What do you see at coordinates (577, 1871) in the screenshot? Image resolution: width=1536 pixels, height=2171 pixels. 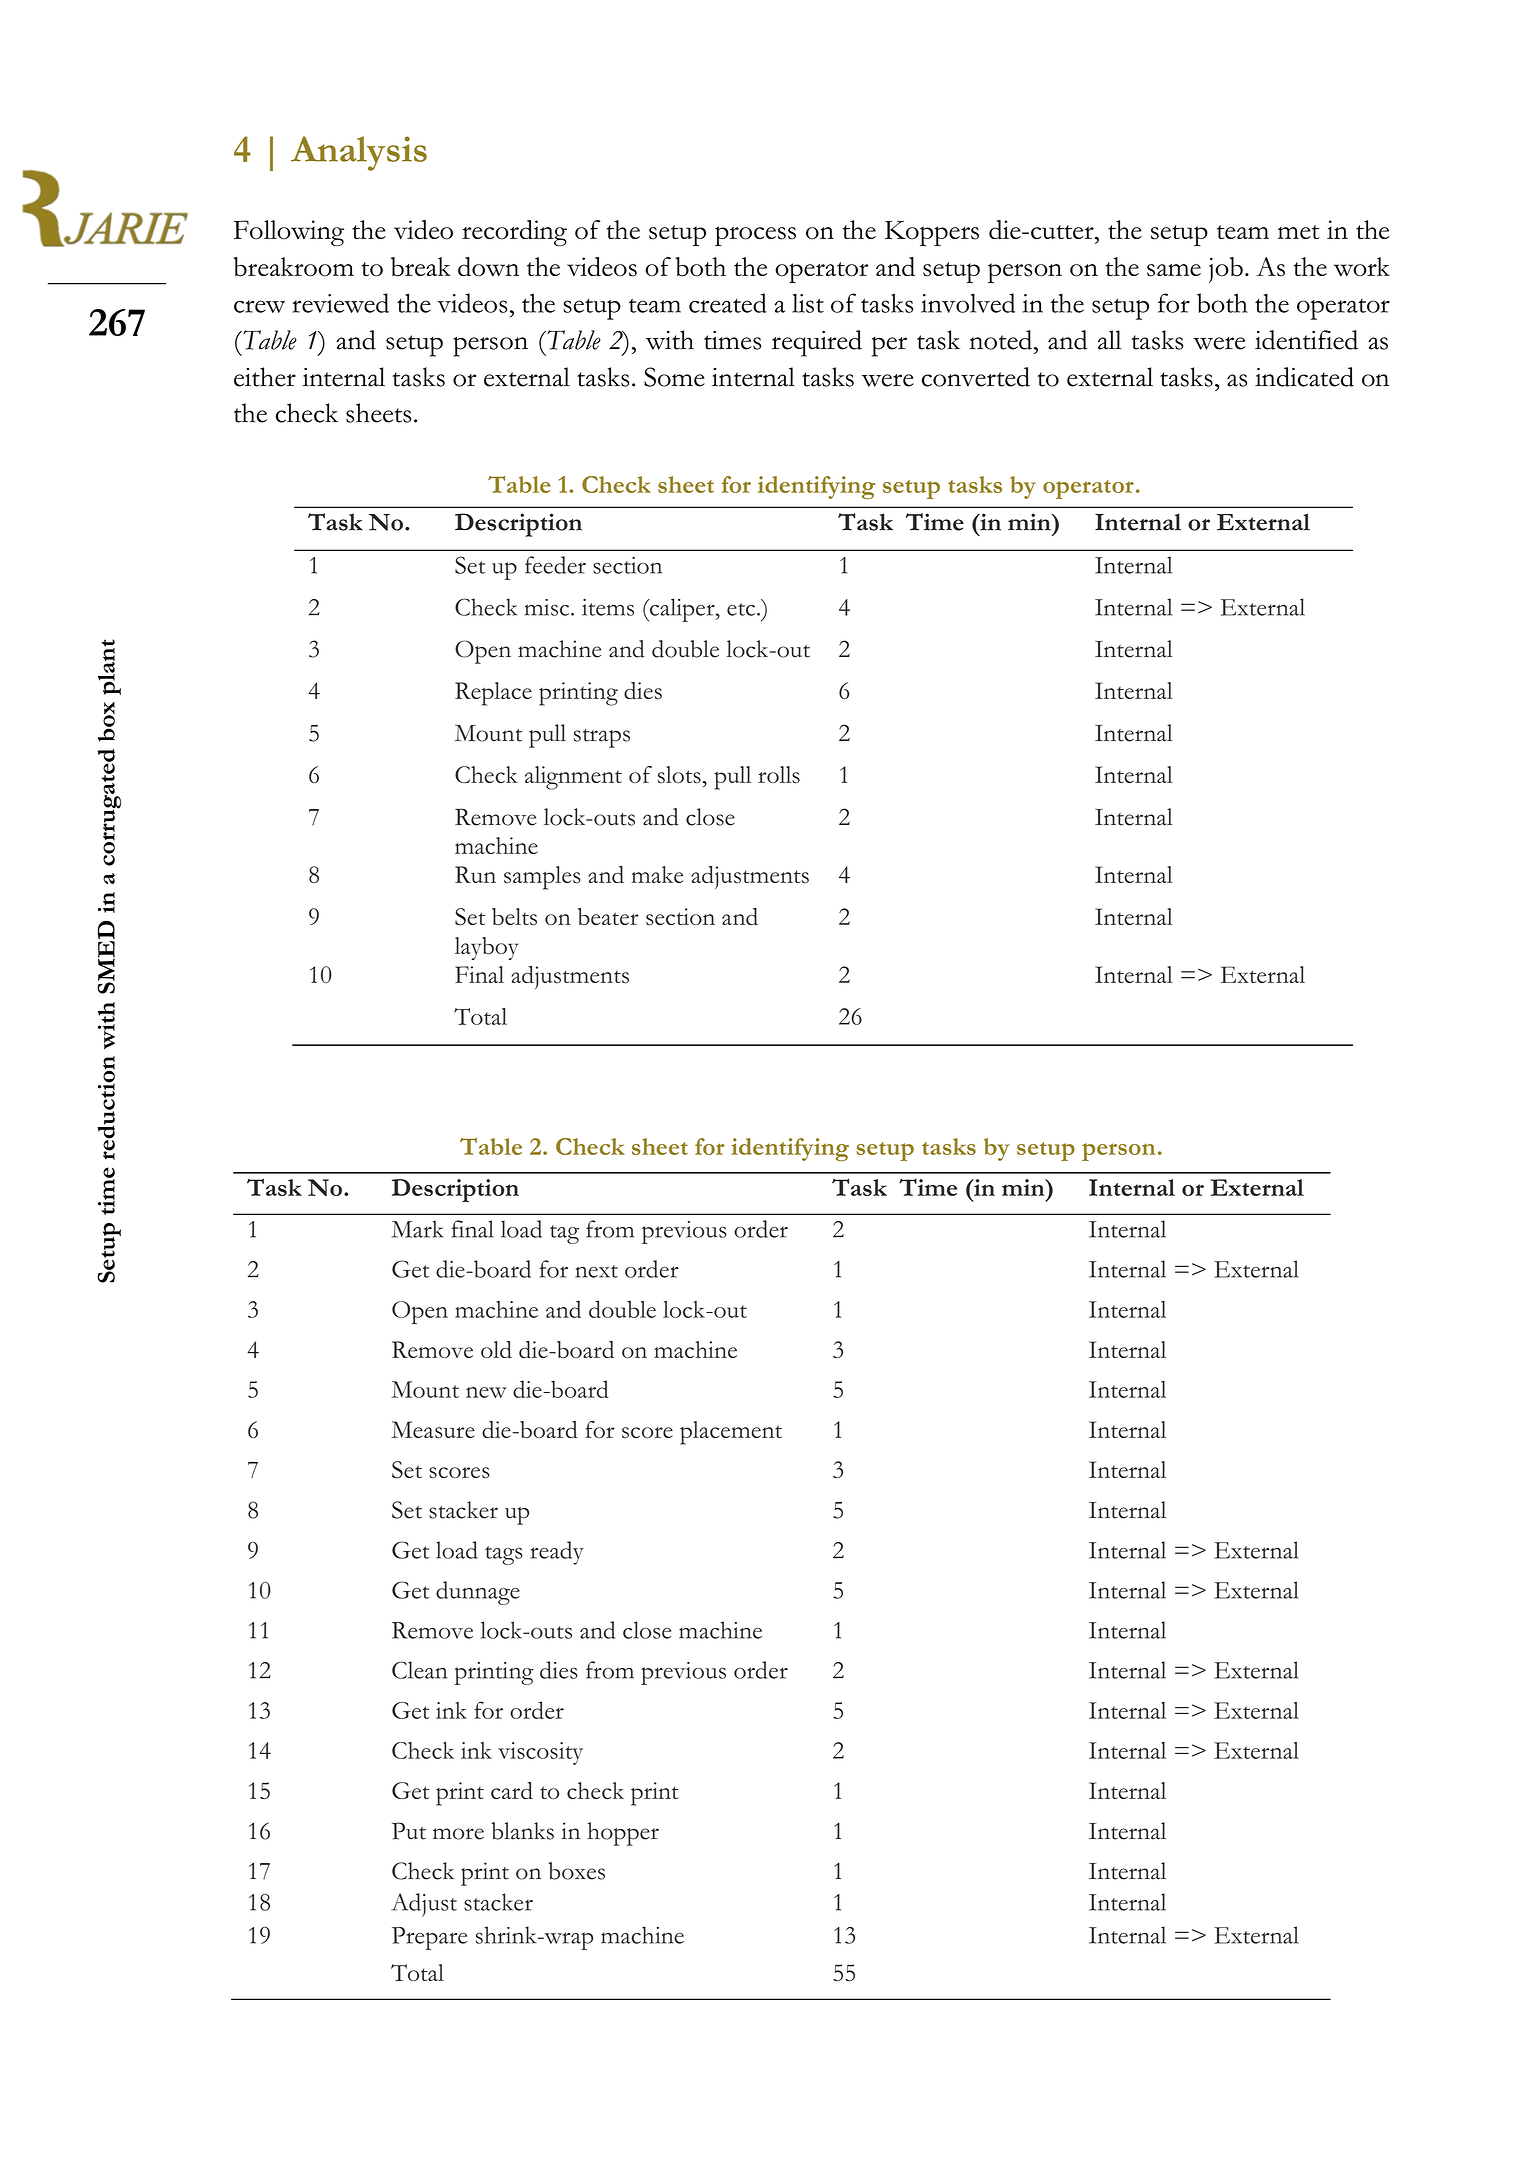 I see `boxes` at bounding box center [577, 1871].
